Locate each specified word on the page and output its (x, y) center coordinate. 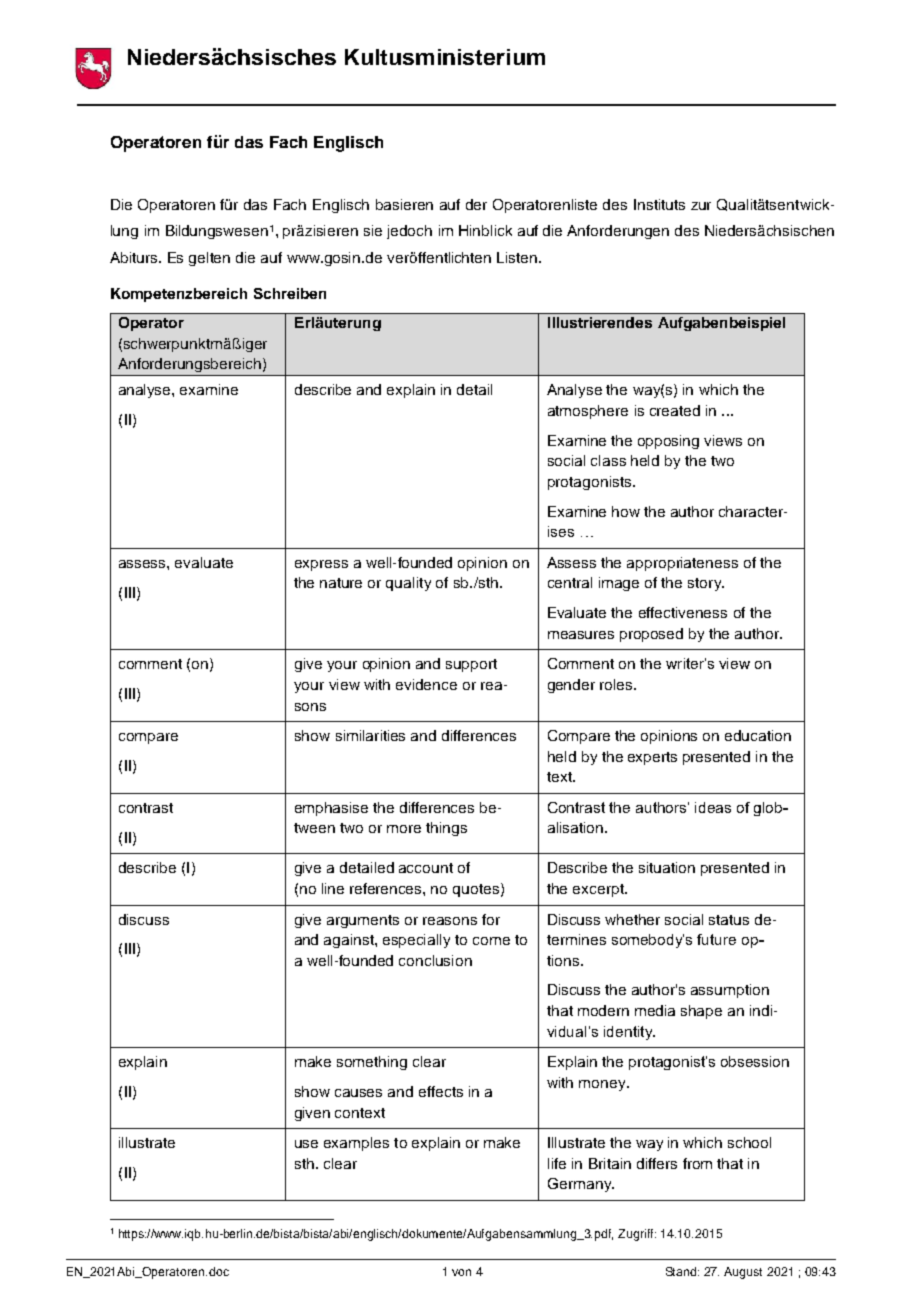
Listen (518, 257)
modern (603, 1010)
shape (701, 1012)
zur (701, 206)
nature (341, 583)
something (372, 1063)
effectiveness (683, 612)
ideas (713, 807)
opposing (668, 442)
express (321, 565)
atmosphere (588, 412)
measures (581, 635)
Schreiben (290, 293)
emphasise (331, 809)
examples (356, 1144)
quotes (476, 890)
